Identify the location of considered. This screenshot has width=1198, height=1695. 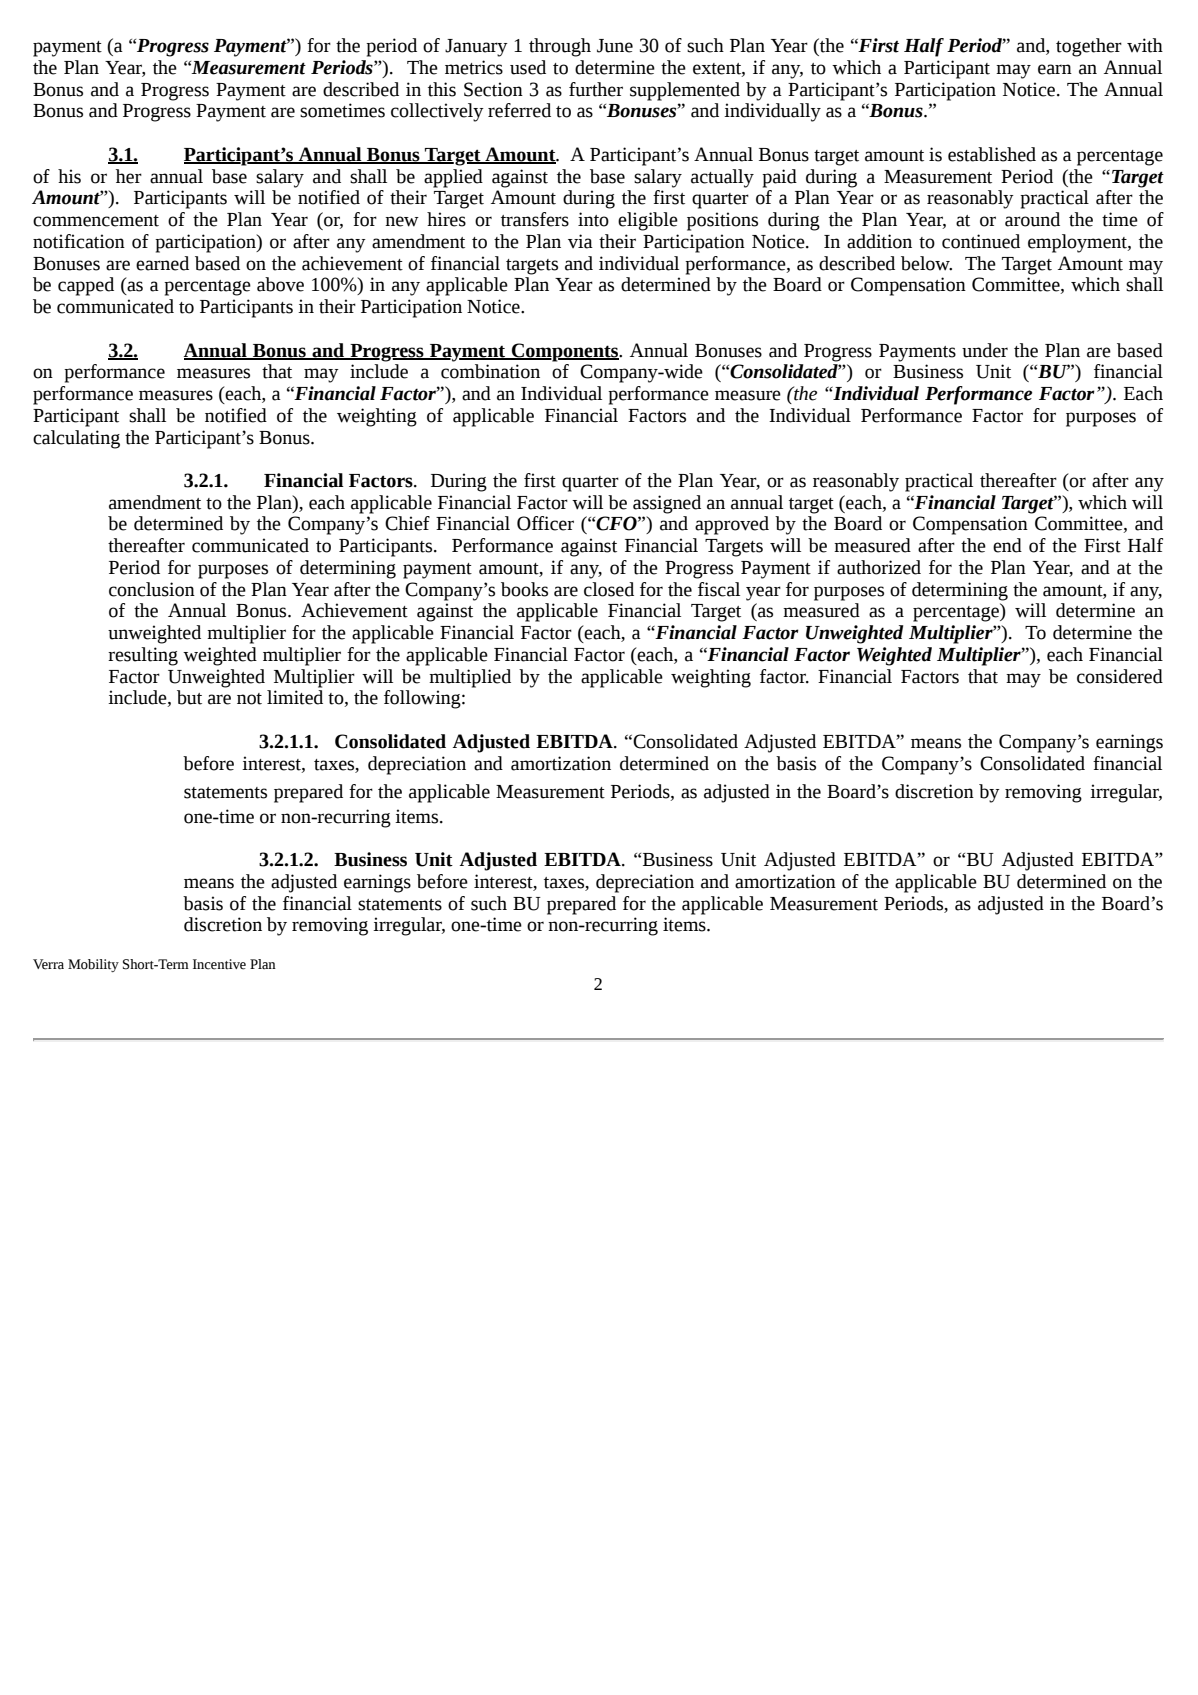
(1120, 676).
